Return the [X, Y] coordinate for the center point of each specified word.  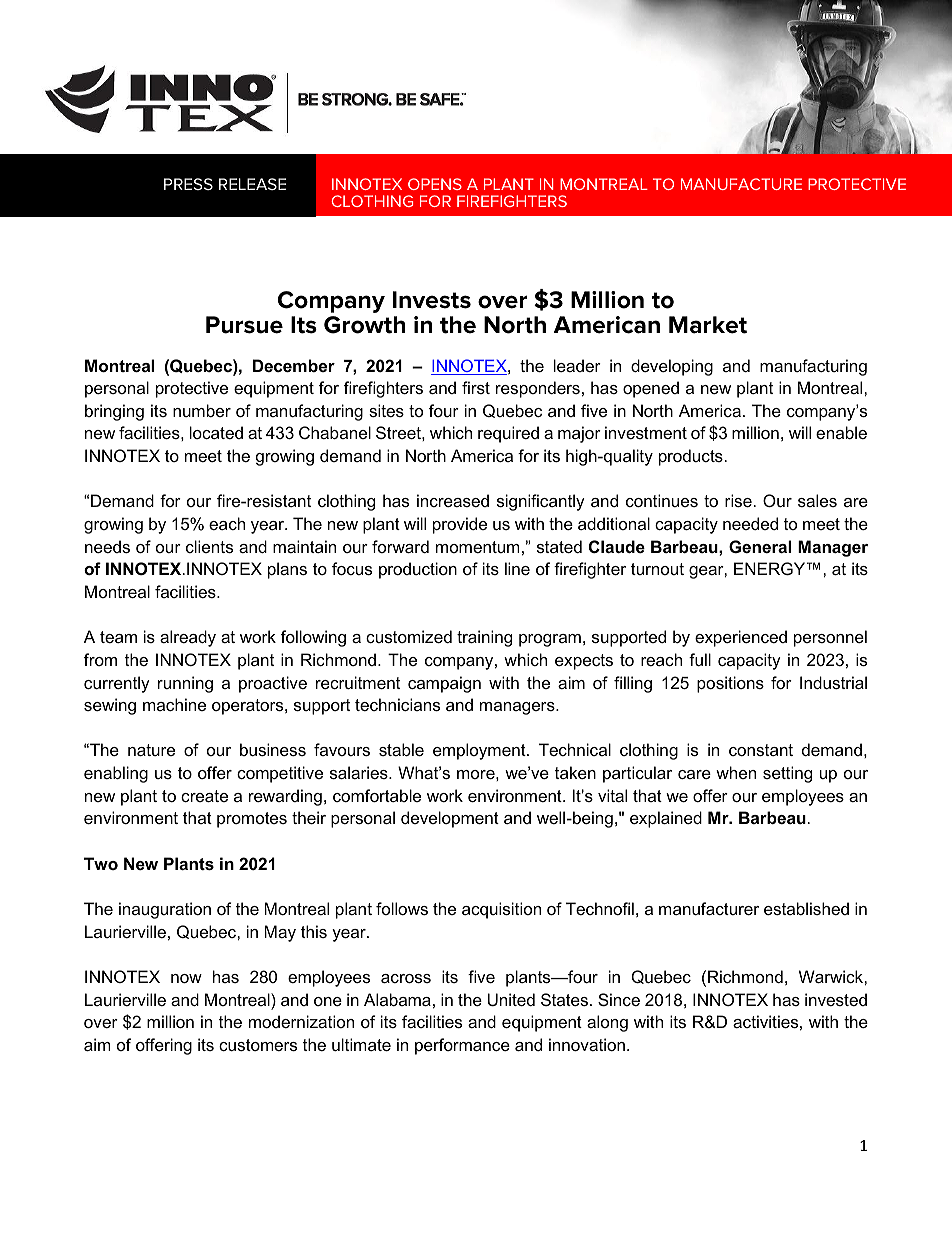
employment [480, 751]
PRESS [188, 184]
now [186, 978]
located [216, 432]
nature [151, 750]
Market [708, 325]
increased [453, 500]
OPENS [435, 184]
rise [738, 500]
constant [761, 750]
